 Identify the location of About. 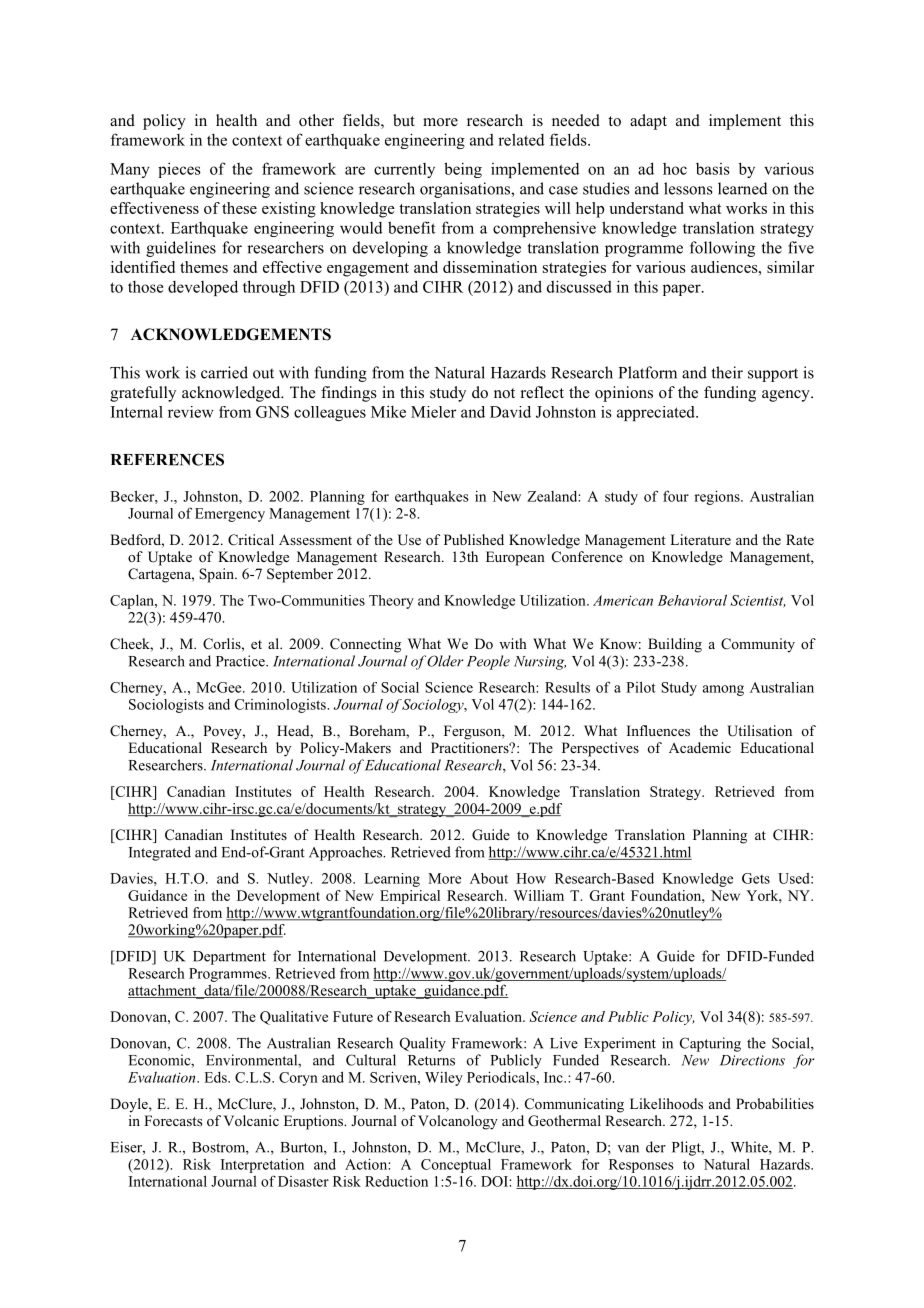
(489, 878).
